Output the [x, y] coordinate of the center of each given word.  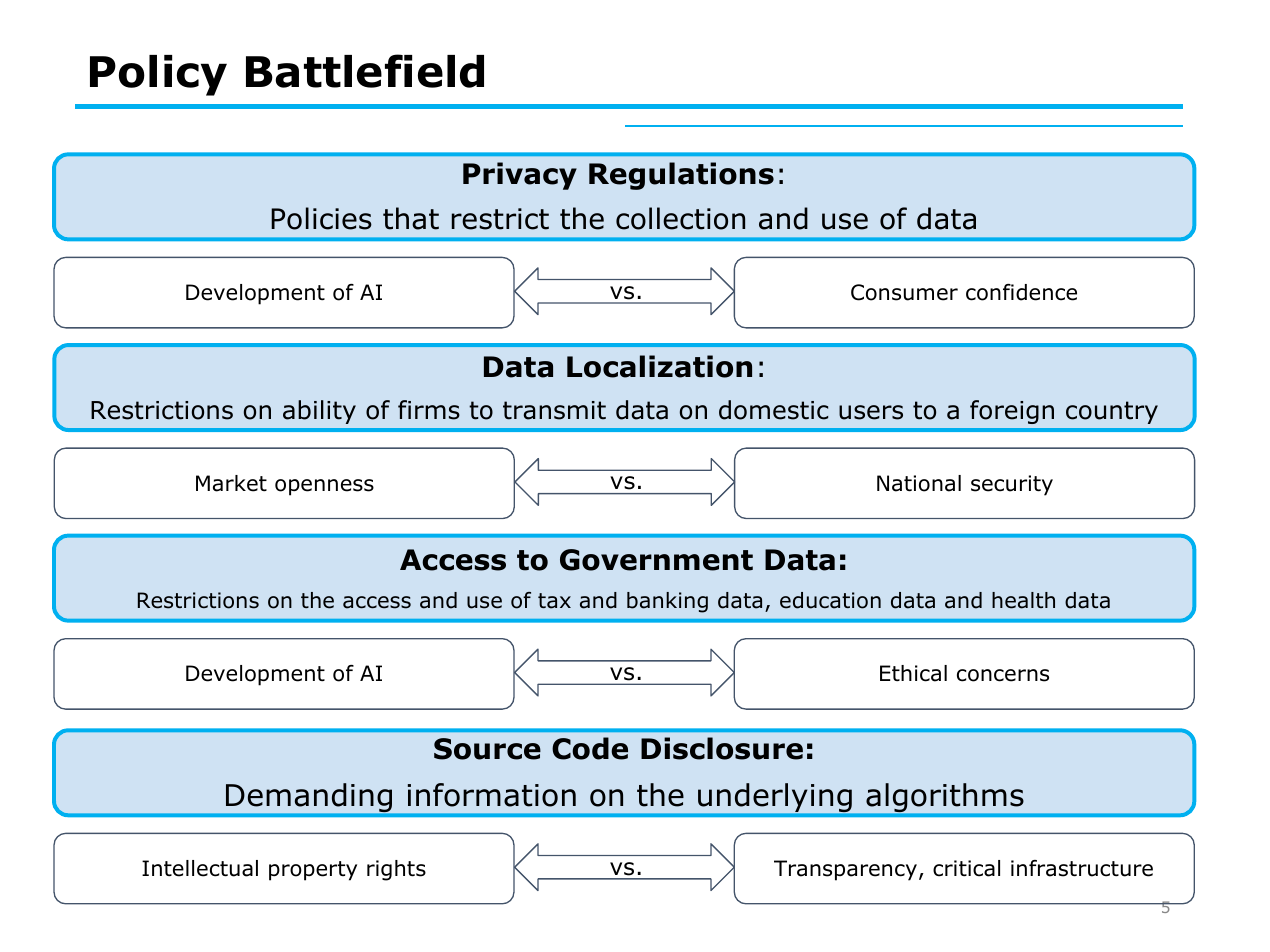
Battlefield [365, 71]
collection [680, 218]
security [1012, 485]
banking [667, 602]
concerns [1003, 675]
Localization [659, 366]
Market [231, 483]
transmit [554, 410]
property [313, 871]
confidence [1021, 292]
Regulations [681, 176]
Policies [321, 218]
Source [487, 749]
